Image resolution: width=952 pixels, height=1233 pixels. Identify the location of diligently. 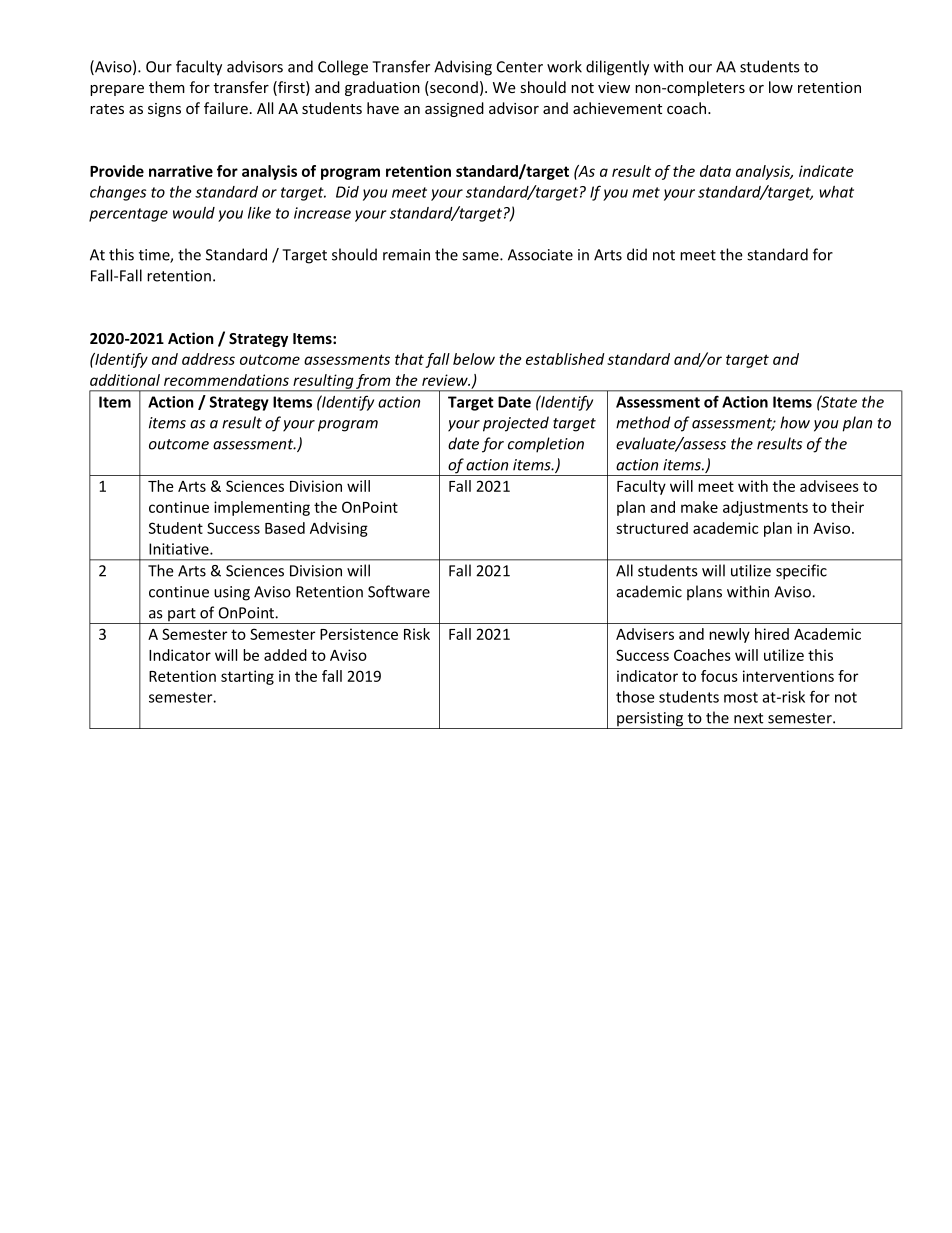
(617, 68).
